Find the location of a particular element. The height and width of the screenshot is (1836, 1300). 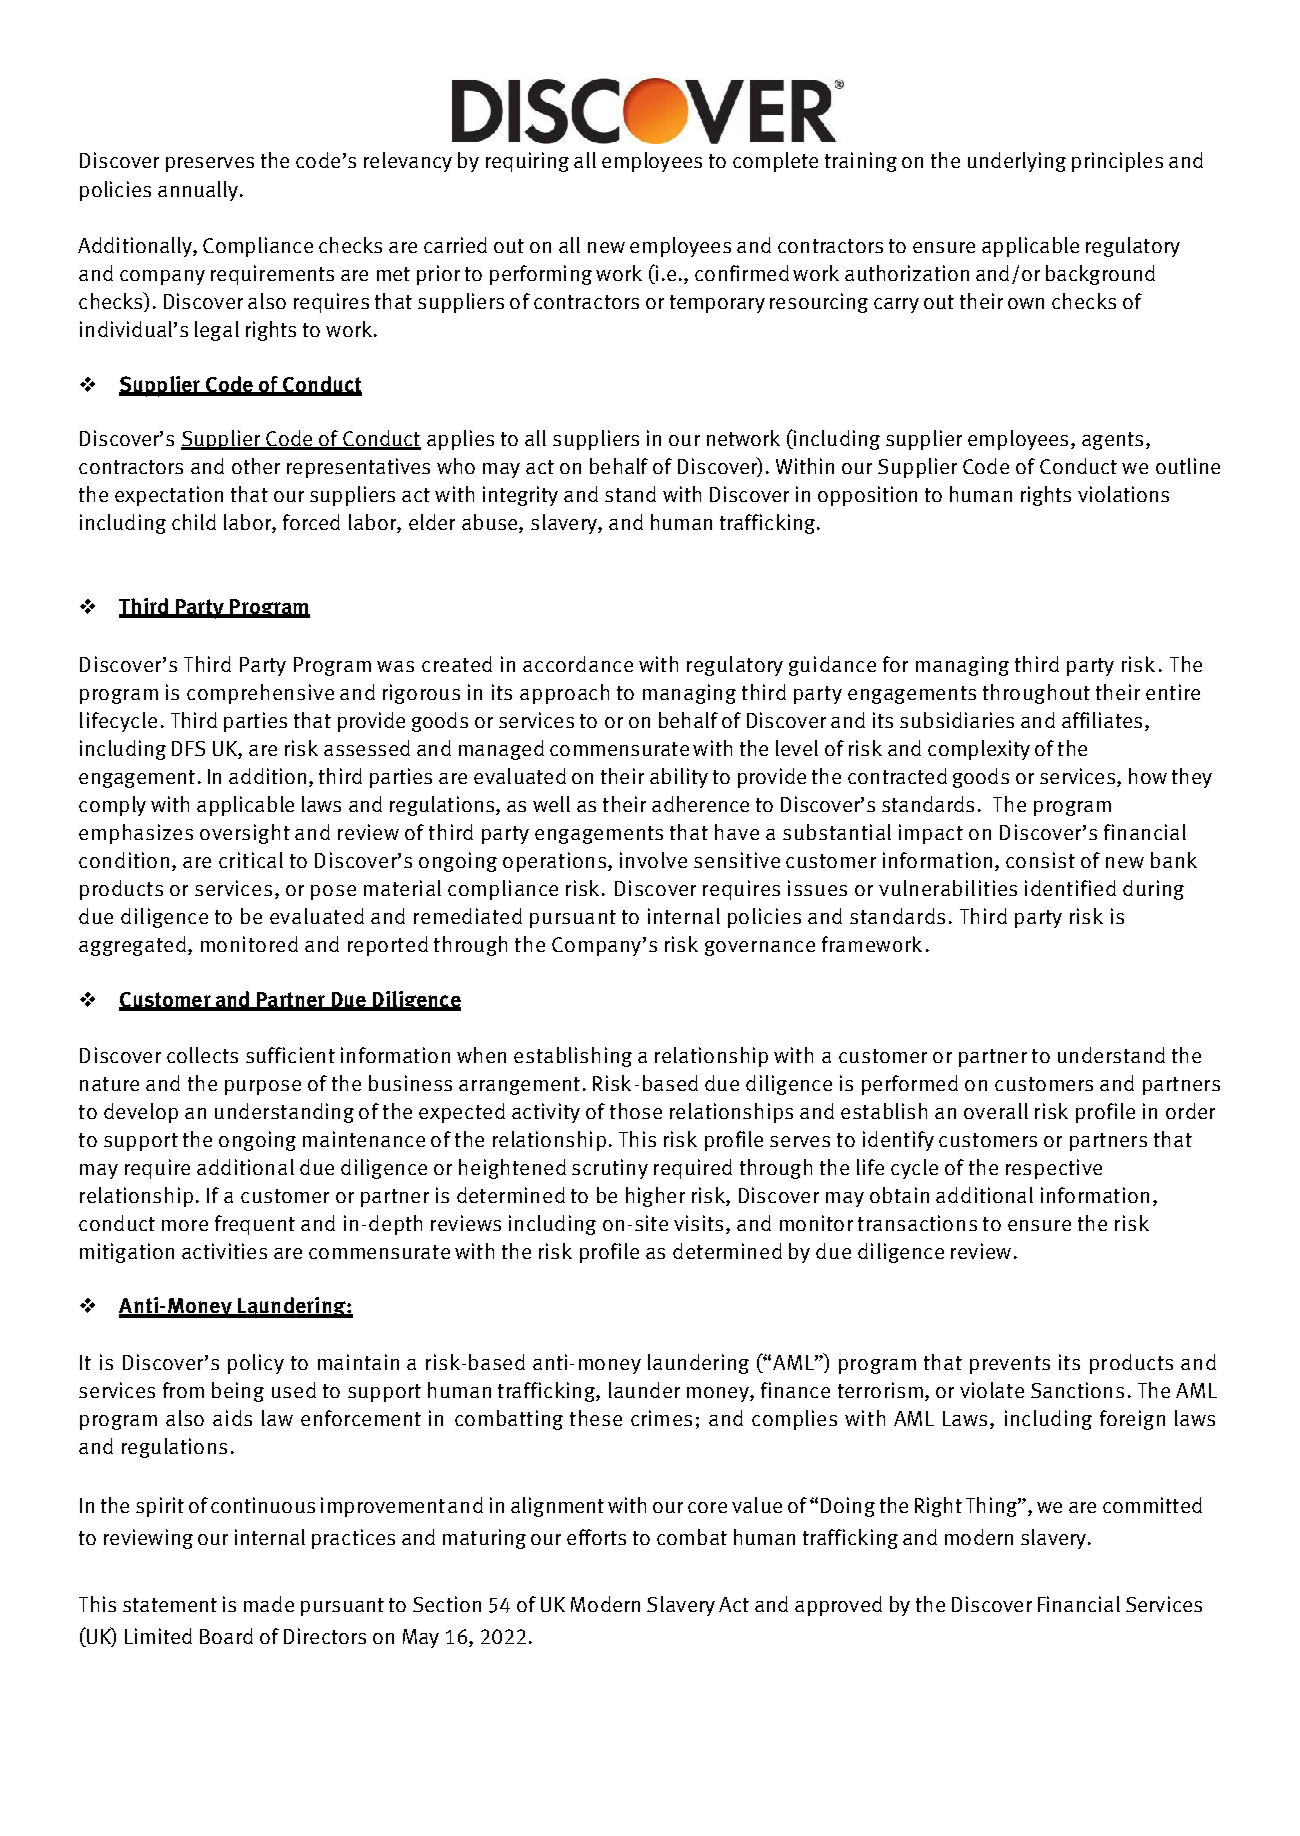

identified is located at coordinates (1070, 888).
